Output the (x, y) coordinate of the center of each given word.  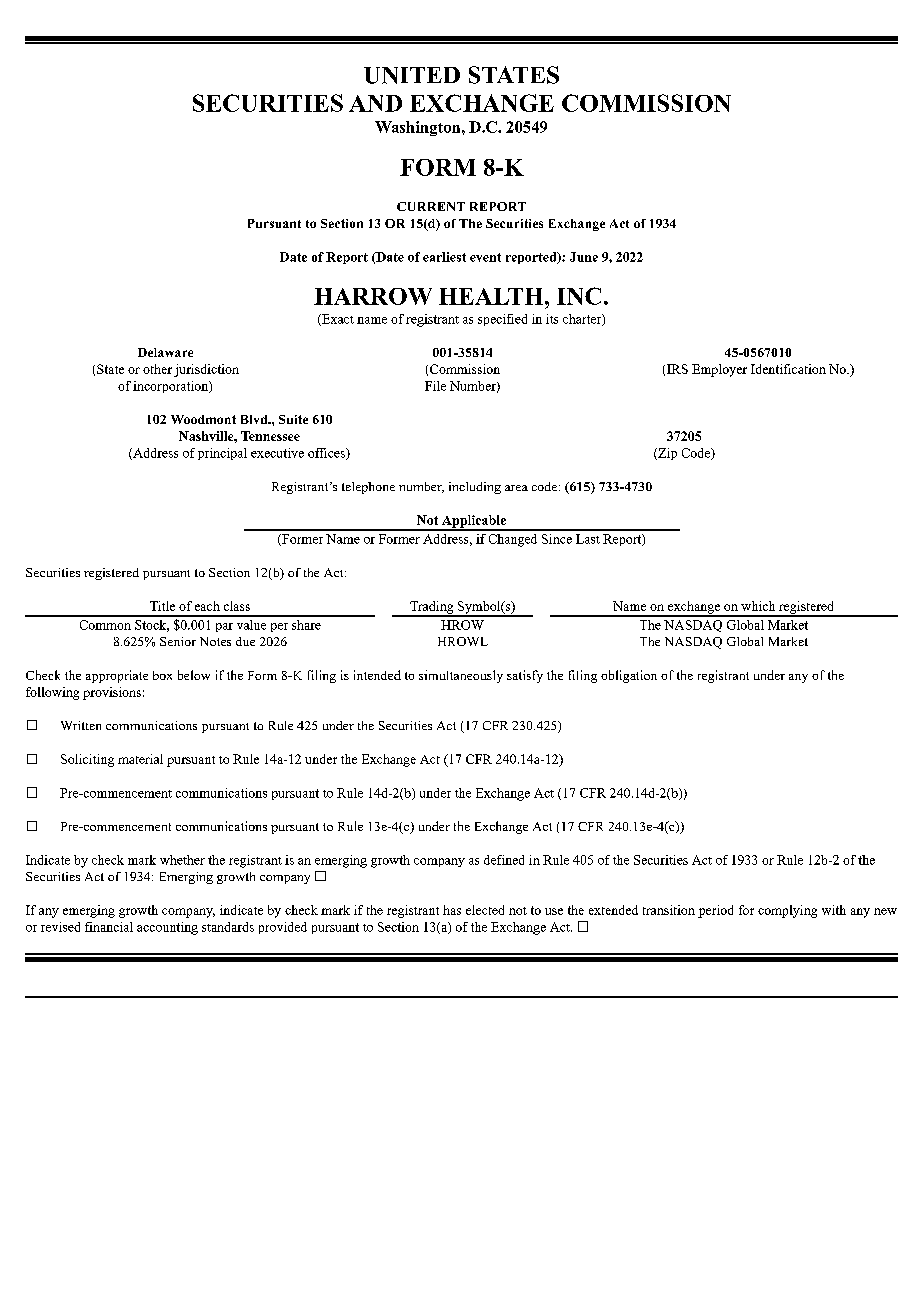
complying (787, 911)
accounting (167, 928)
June (584, 257)
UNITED (412, 75)
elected (485, 910)
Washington (419, 128)
